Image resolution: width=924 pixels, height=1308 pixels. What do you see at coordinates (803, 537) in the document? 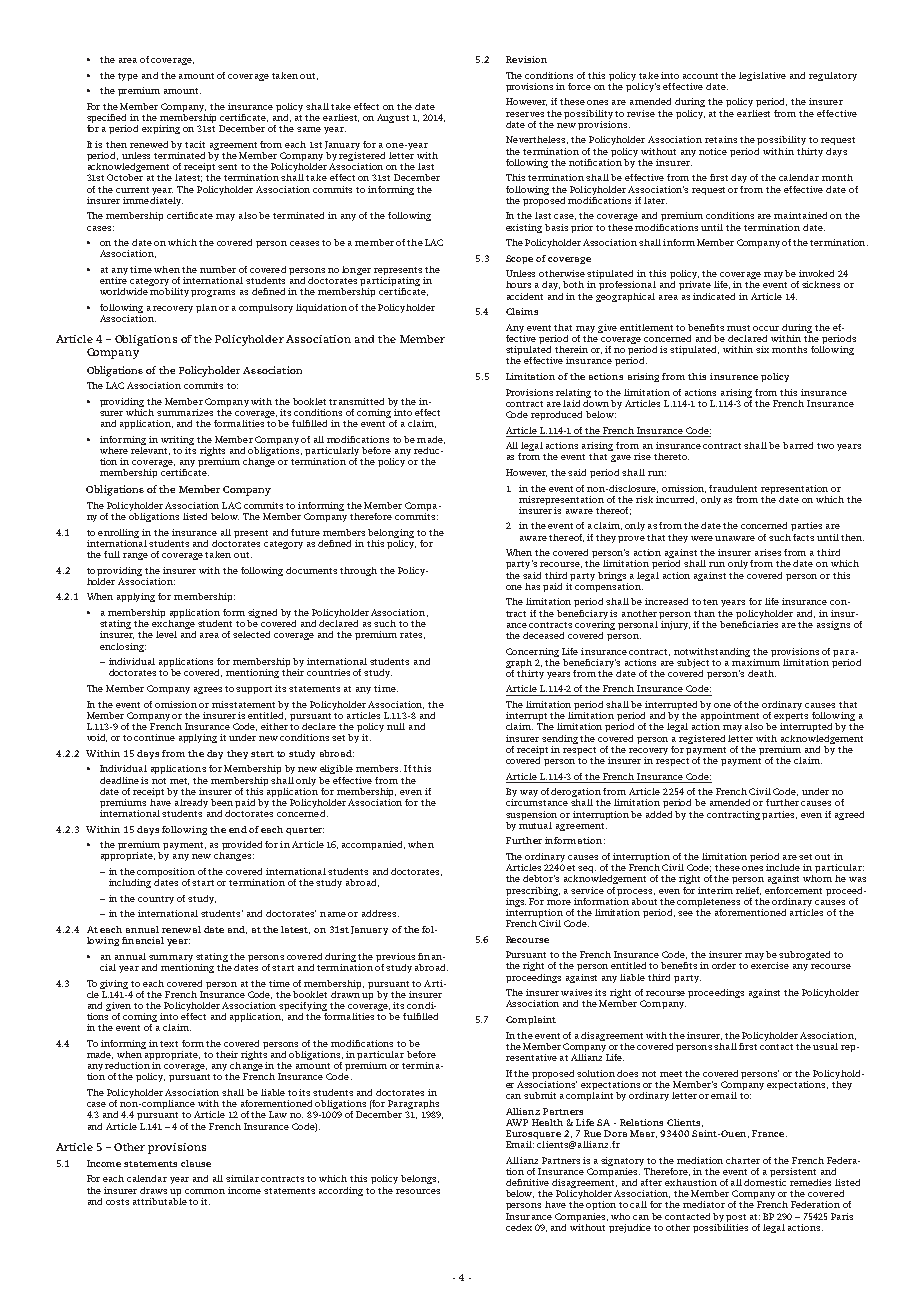
I see `facts` at bounding box center [803, 537].
